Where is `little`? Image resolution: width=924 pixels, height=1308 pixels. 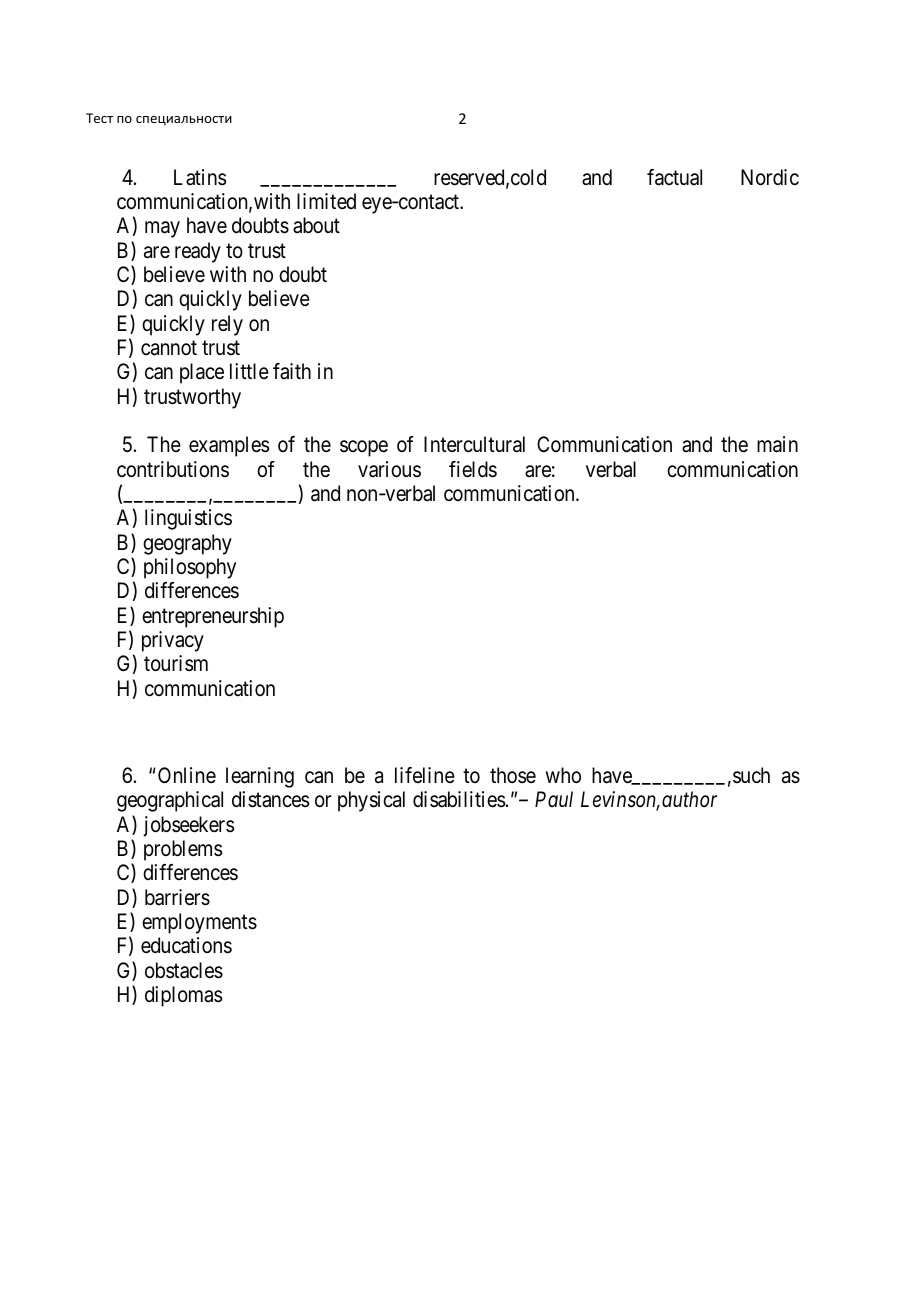 little is located at coordinates (249, 371).
